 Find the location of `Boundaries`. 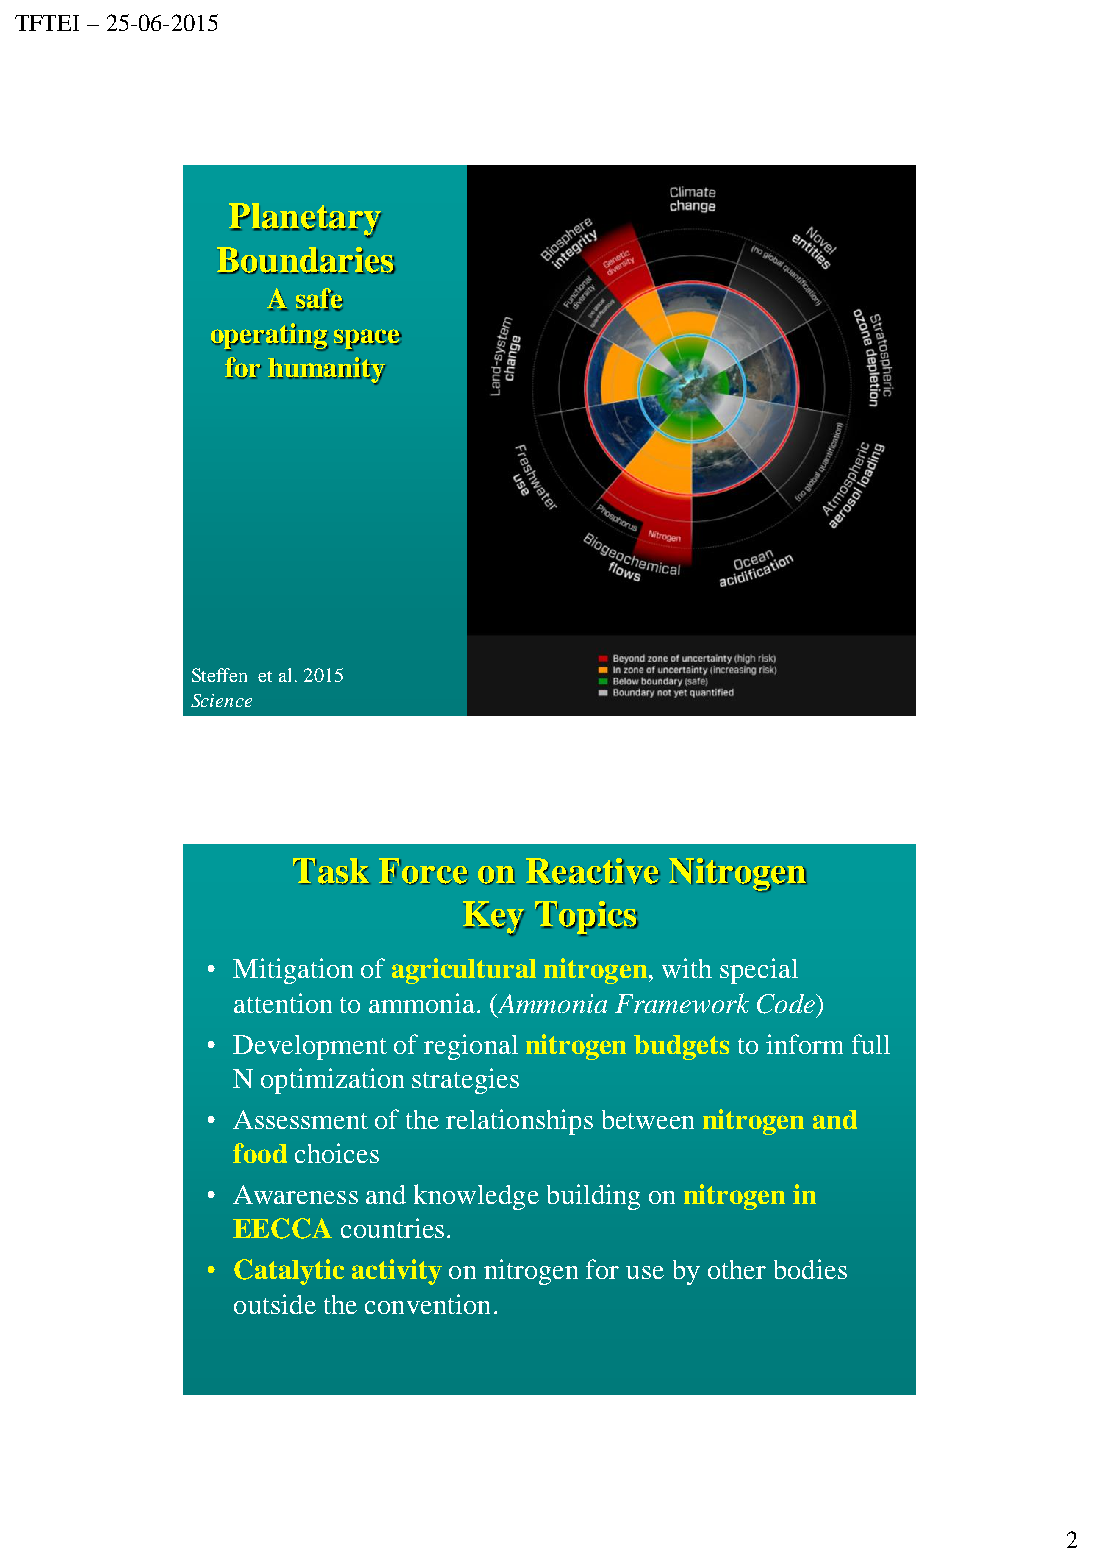

Boundaries is located at coordinates (306, 260).
